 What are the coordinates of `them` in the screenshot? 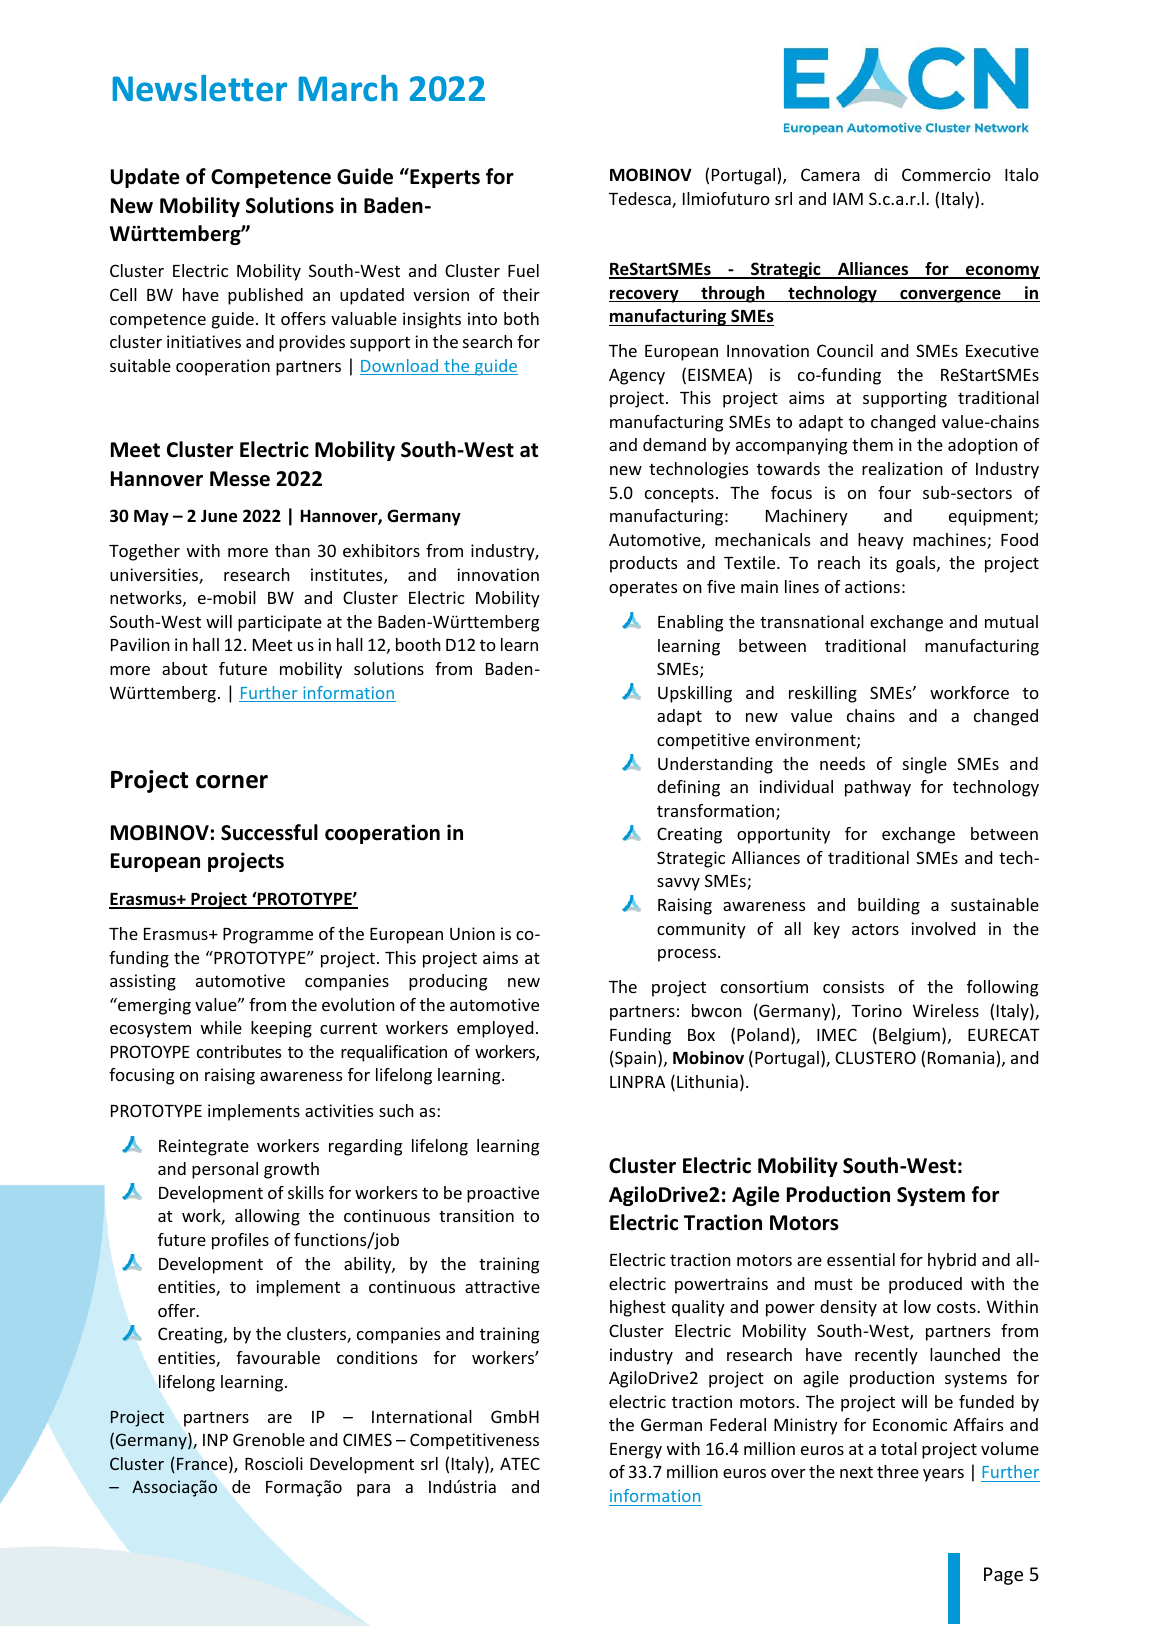 It's located at (872, 444).
